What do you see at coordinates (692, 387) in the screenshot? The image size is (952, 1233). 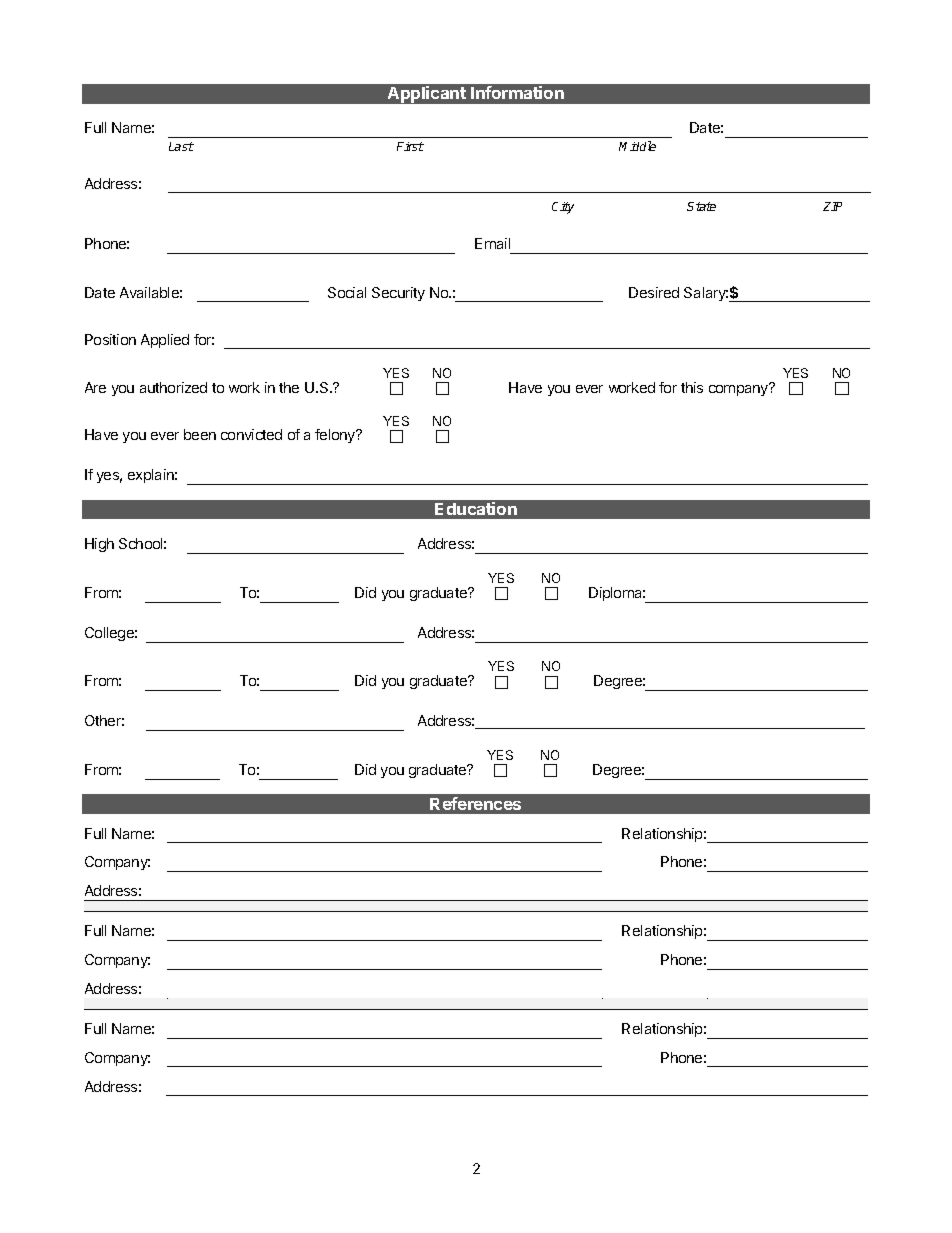 I see `this` at bounding box center [692, 387].
